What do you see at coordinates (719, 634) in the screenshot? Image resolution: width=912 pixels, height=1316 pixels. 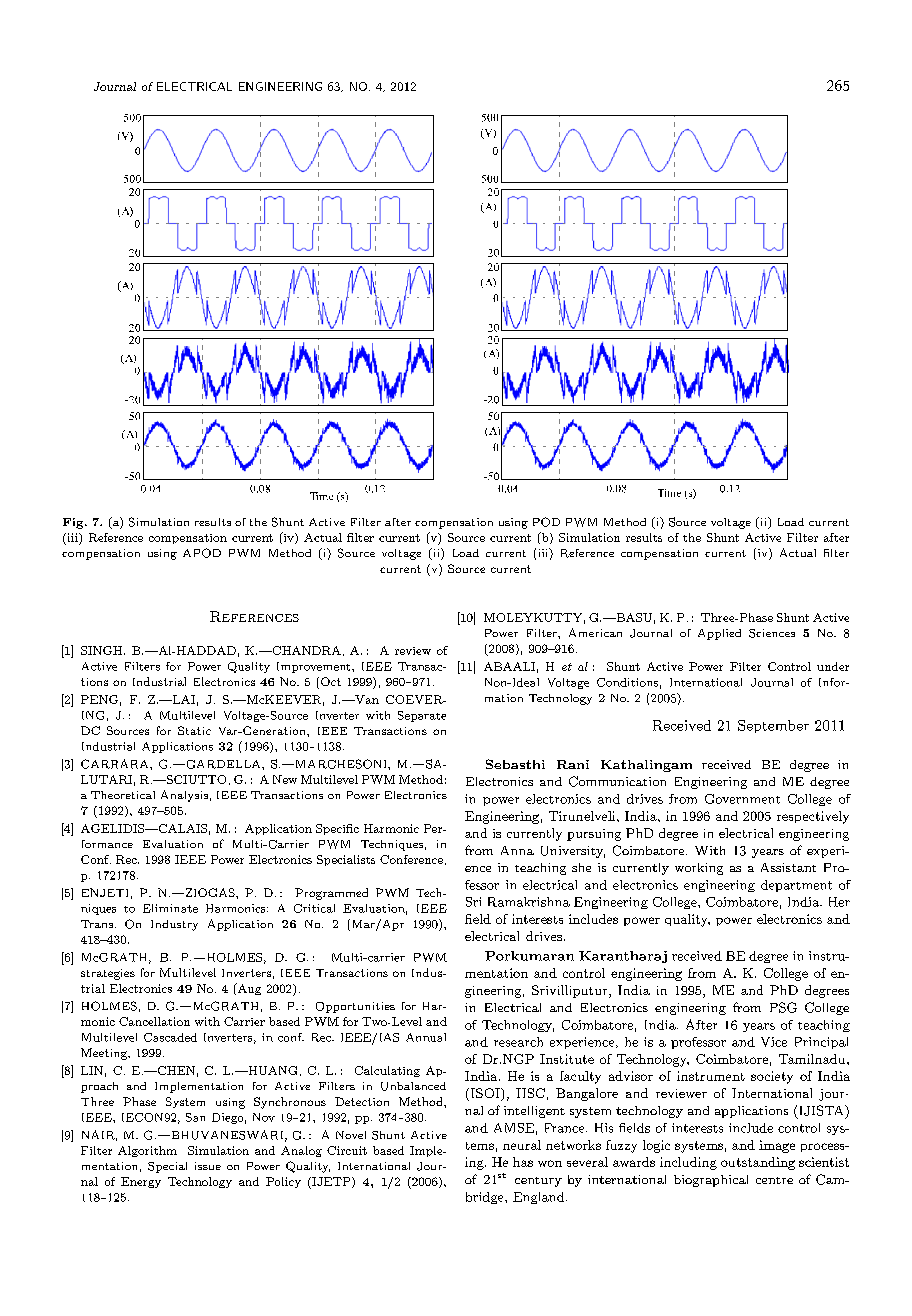 I see `Applied` at bounding box center [719, 634].
